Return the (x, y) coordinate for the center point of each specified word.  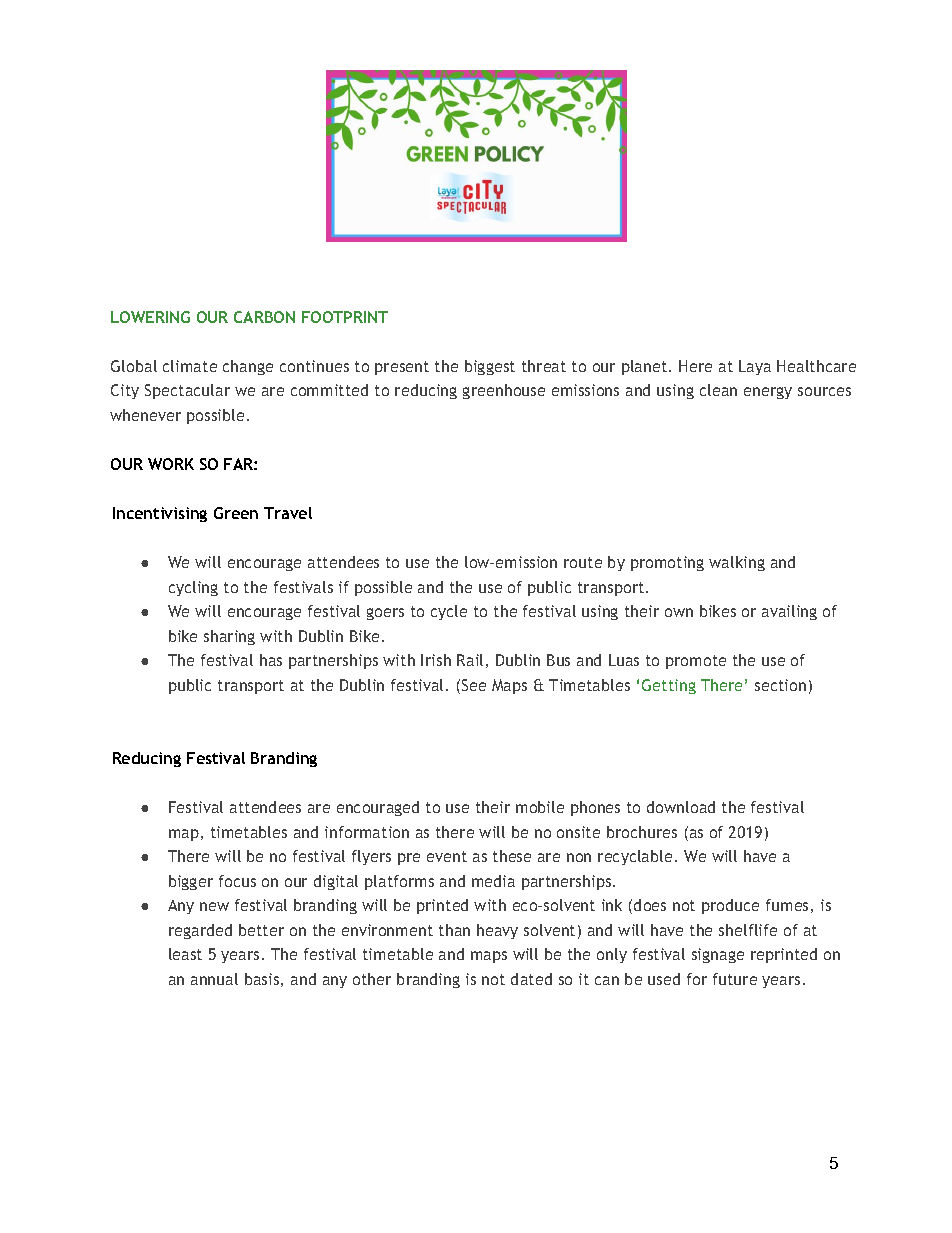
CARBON (264, 317)
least (185, 954)
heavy (497, 931)
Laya (755, 367)
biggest (490, 367)
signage (718, 955)
